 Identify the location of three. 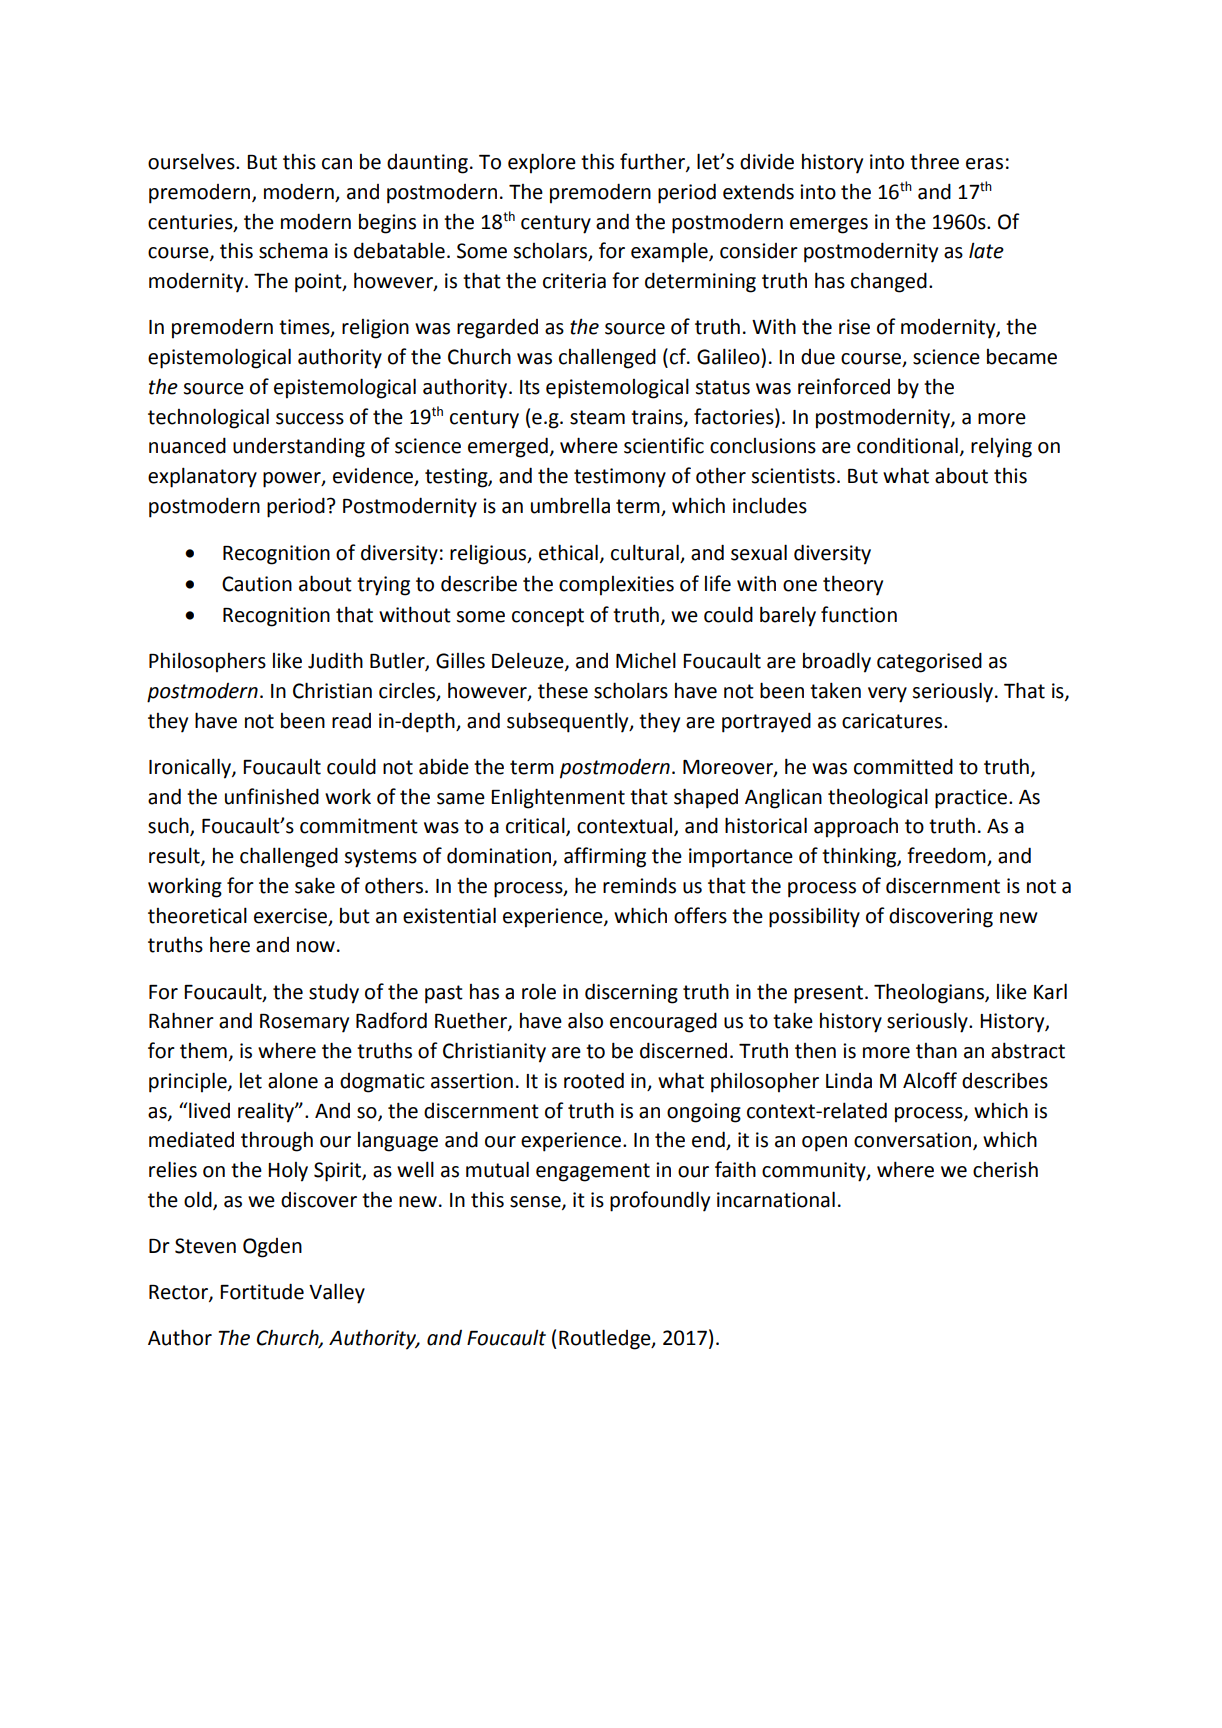
(934, 161).
